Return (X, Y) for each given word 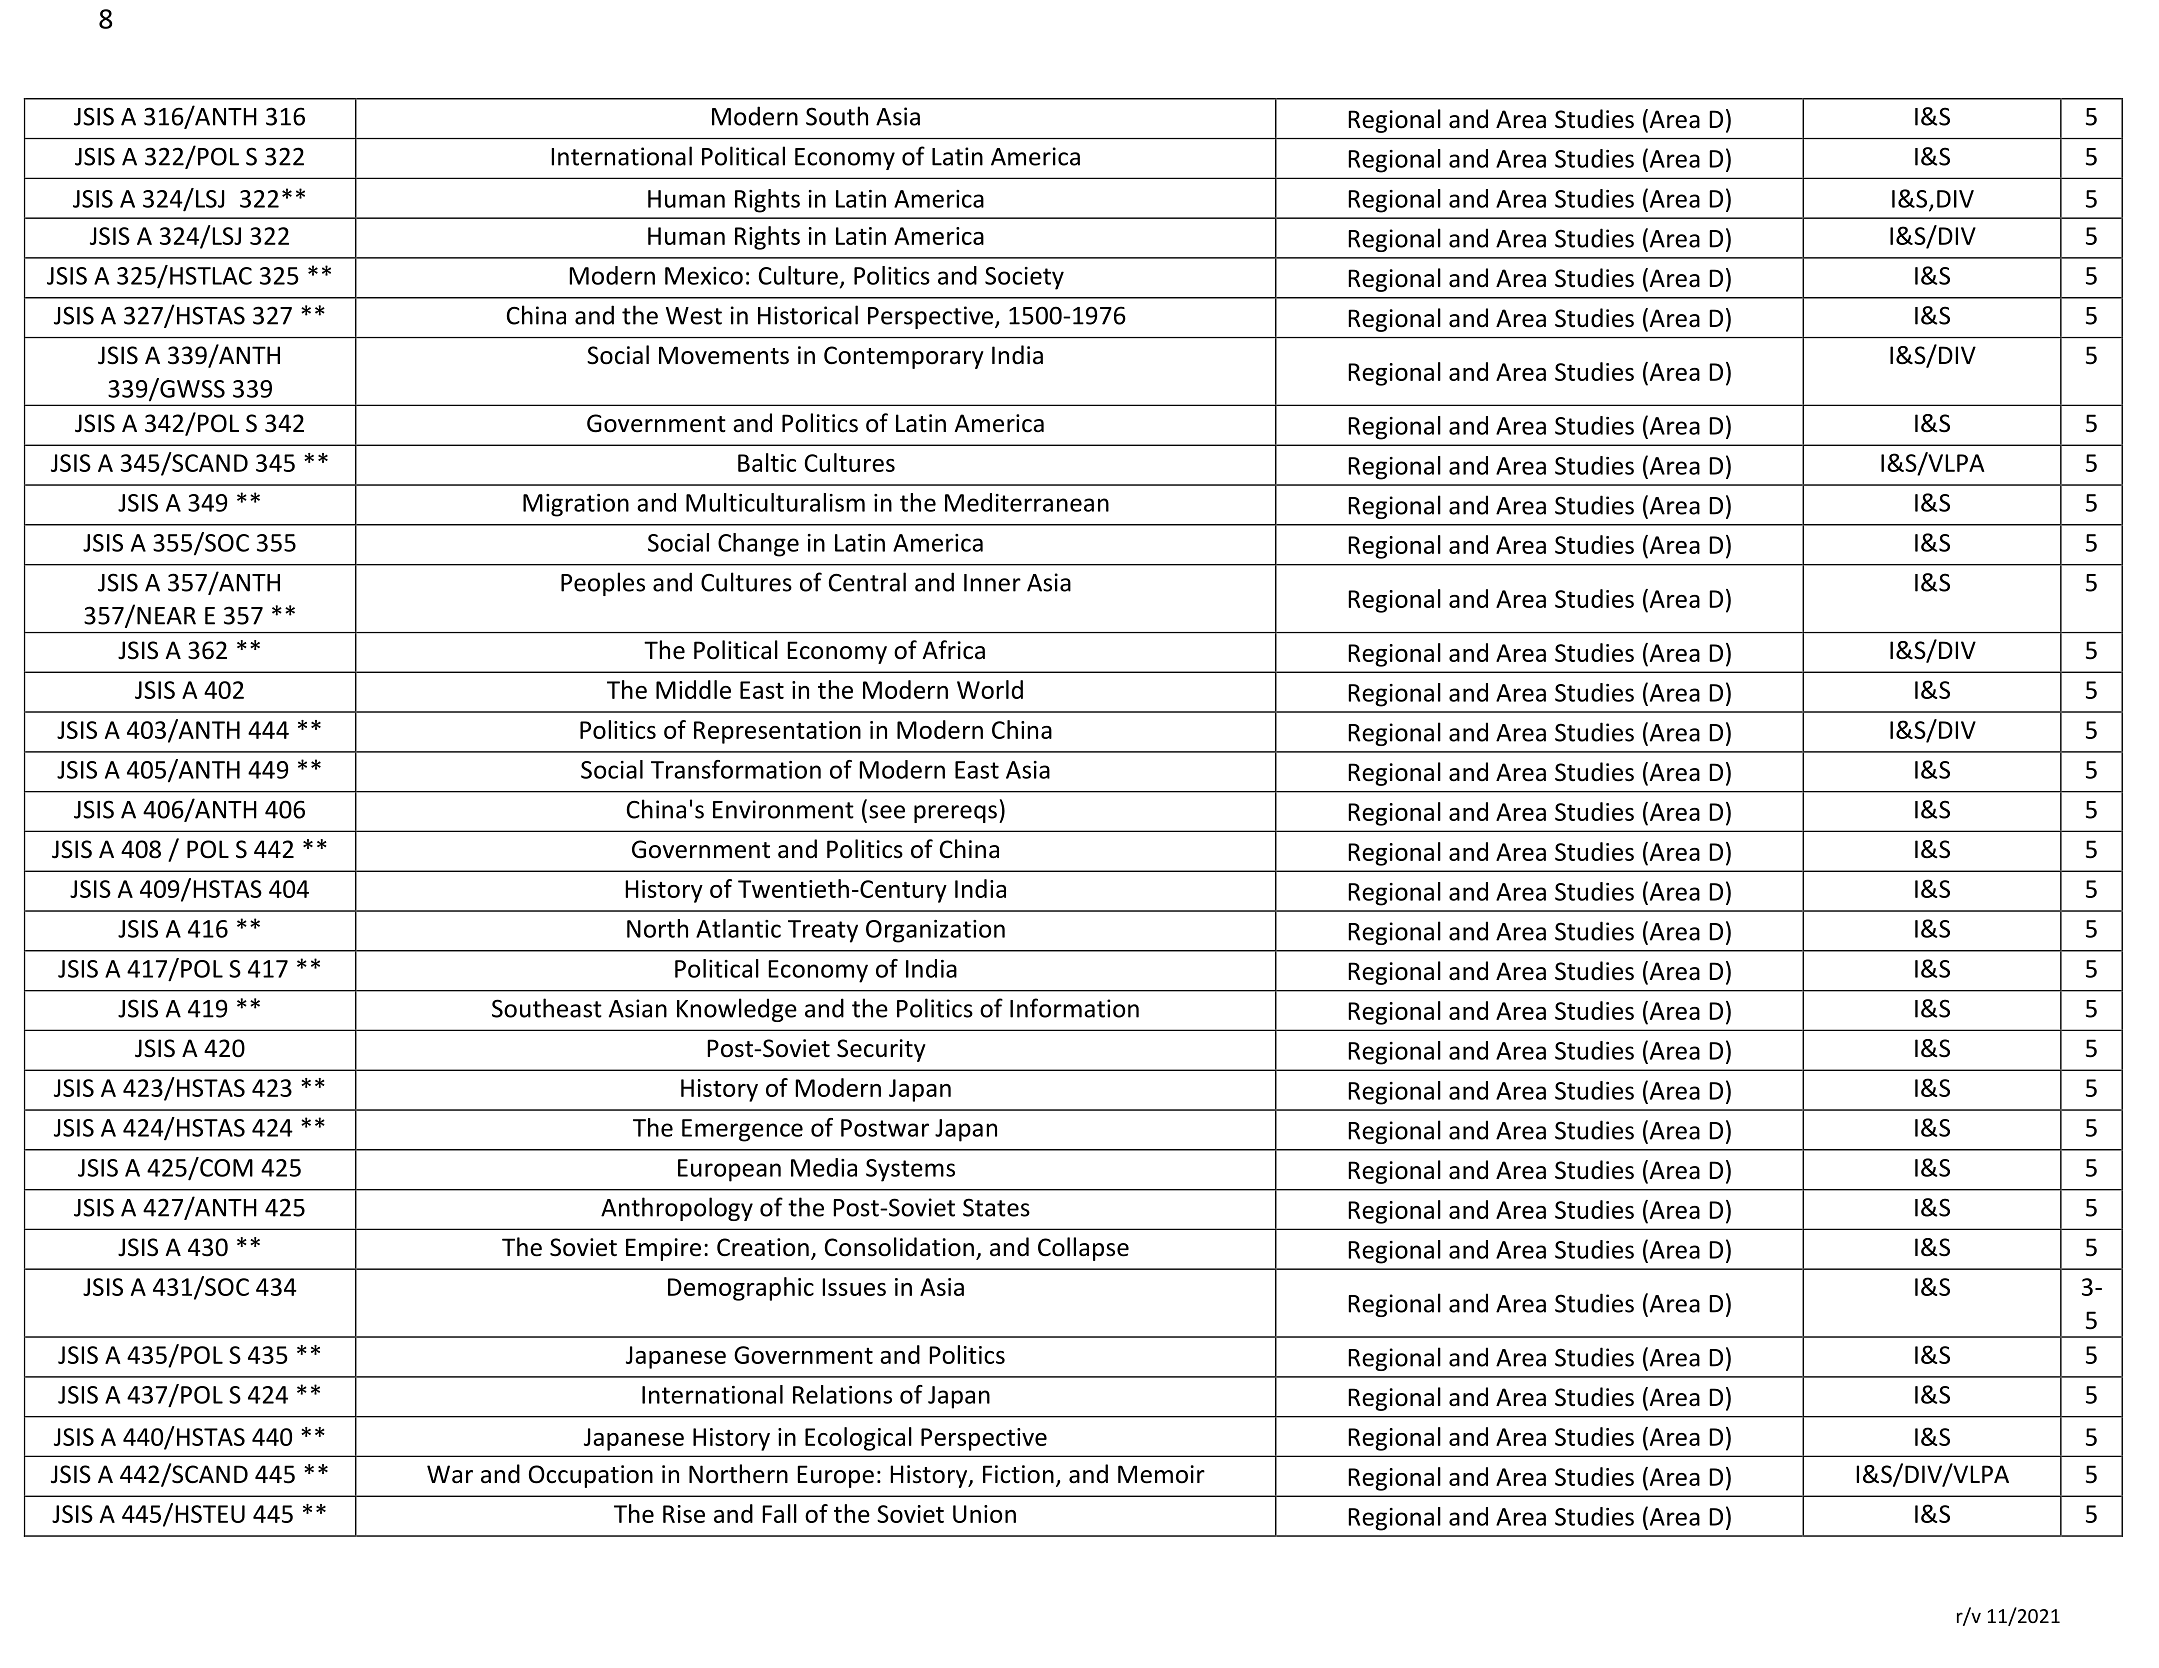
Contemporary (904, 357)
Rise (684, 1514)
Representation (777, 732)
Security (881, 1050)
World (990, 689)
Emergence (742, 1130)
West (694, 316)
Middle (693, 689)
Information (1074, 1008)
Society (1024, 278)
